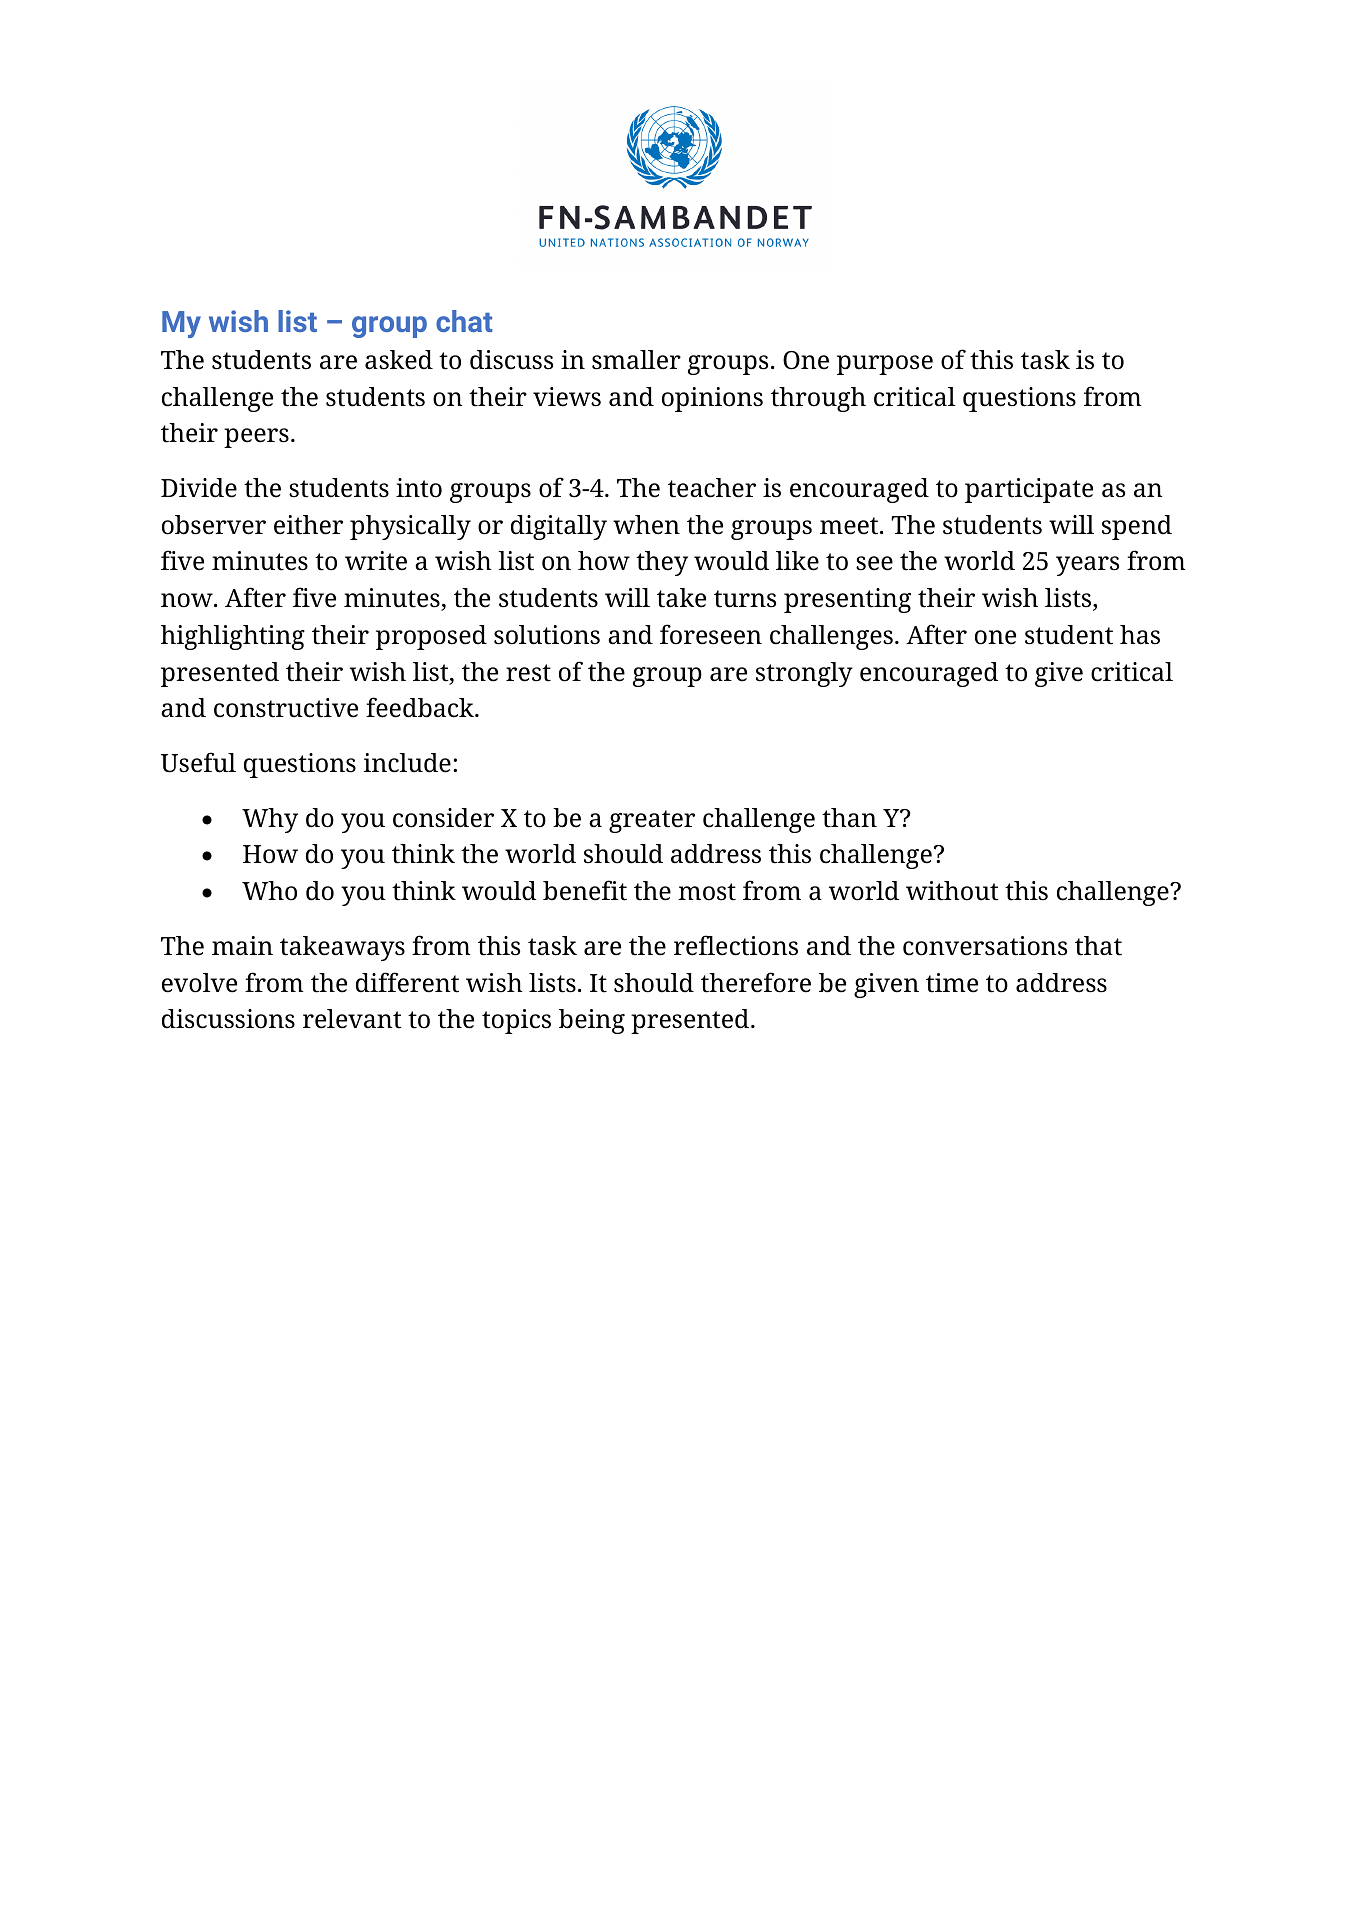 This document has width=1350, height=1909. What do you see at coordinates (711, 634) in the document?
I see `foreseen` at bounding box center [711, 634].
